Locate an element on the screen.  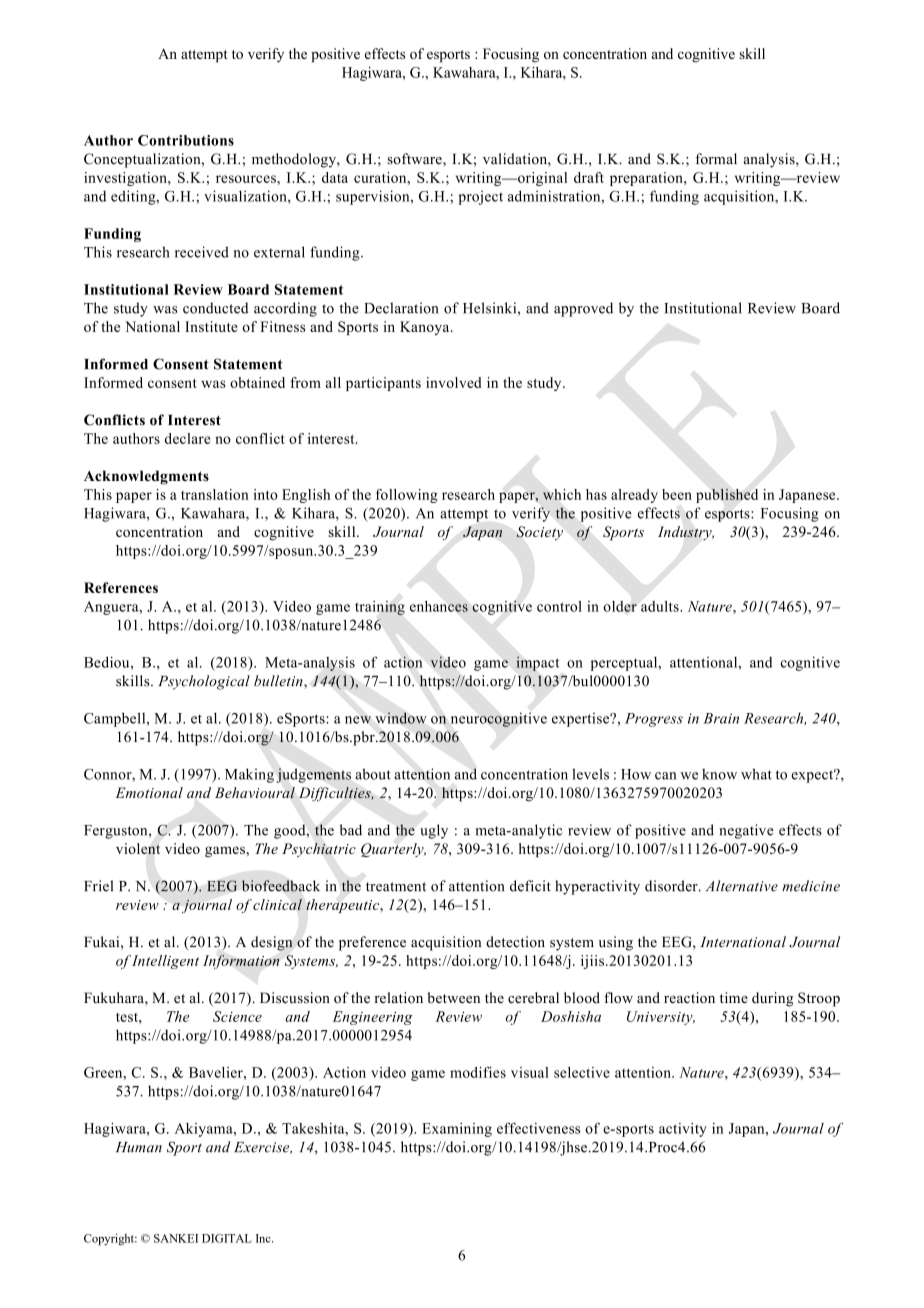
project is located at coordinates (480, 197).
